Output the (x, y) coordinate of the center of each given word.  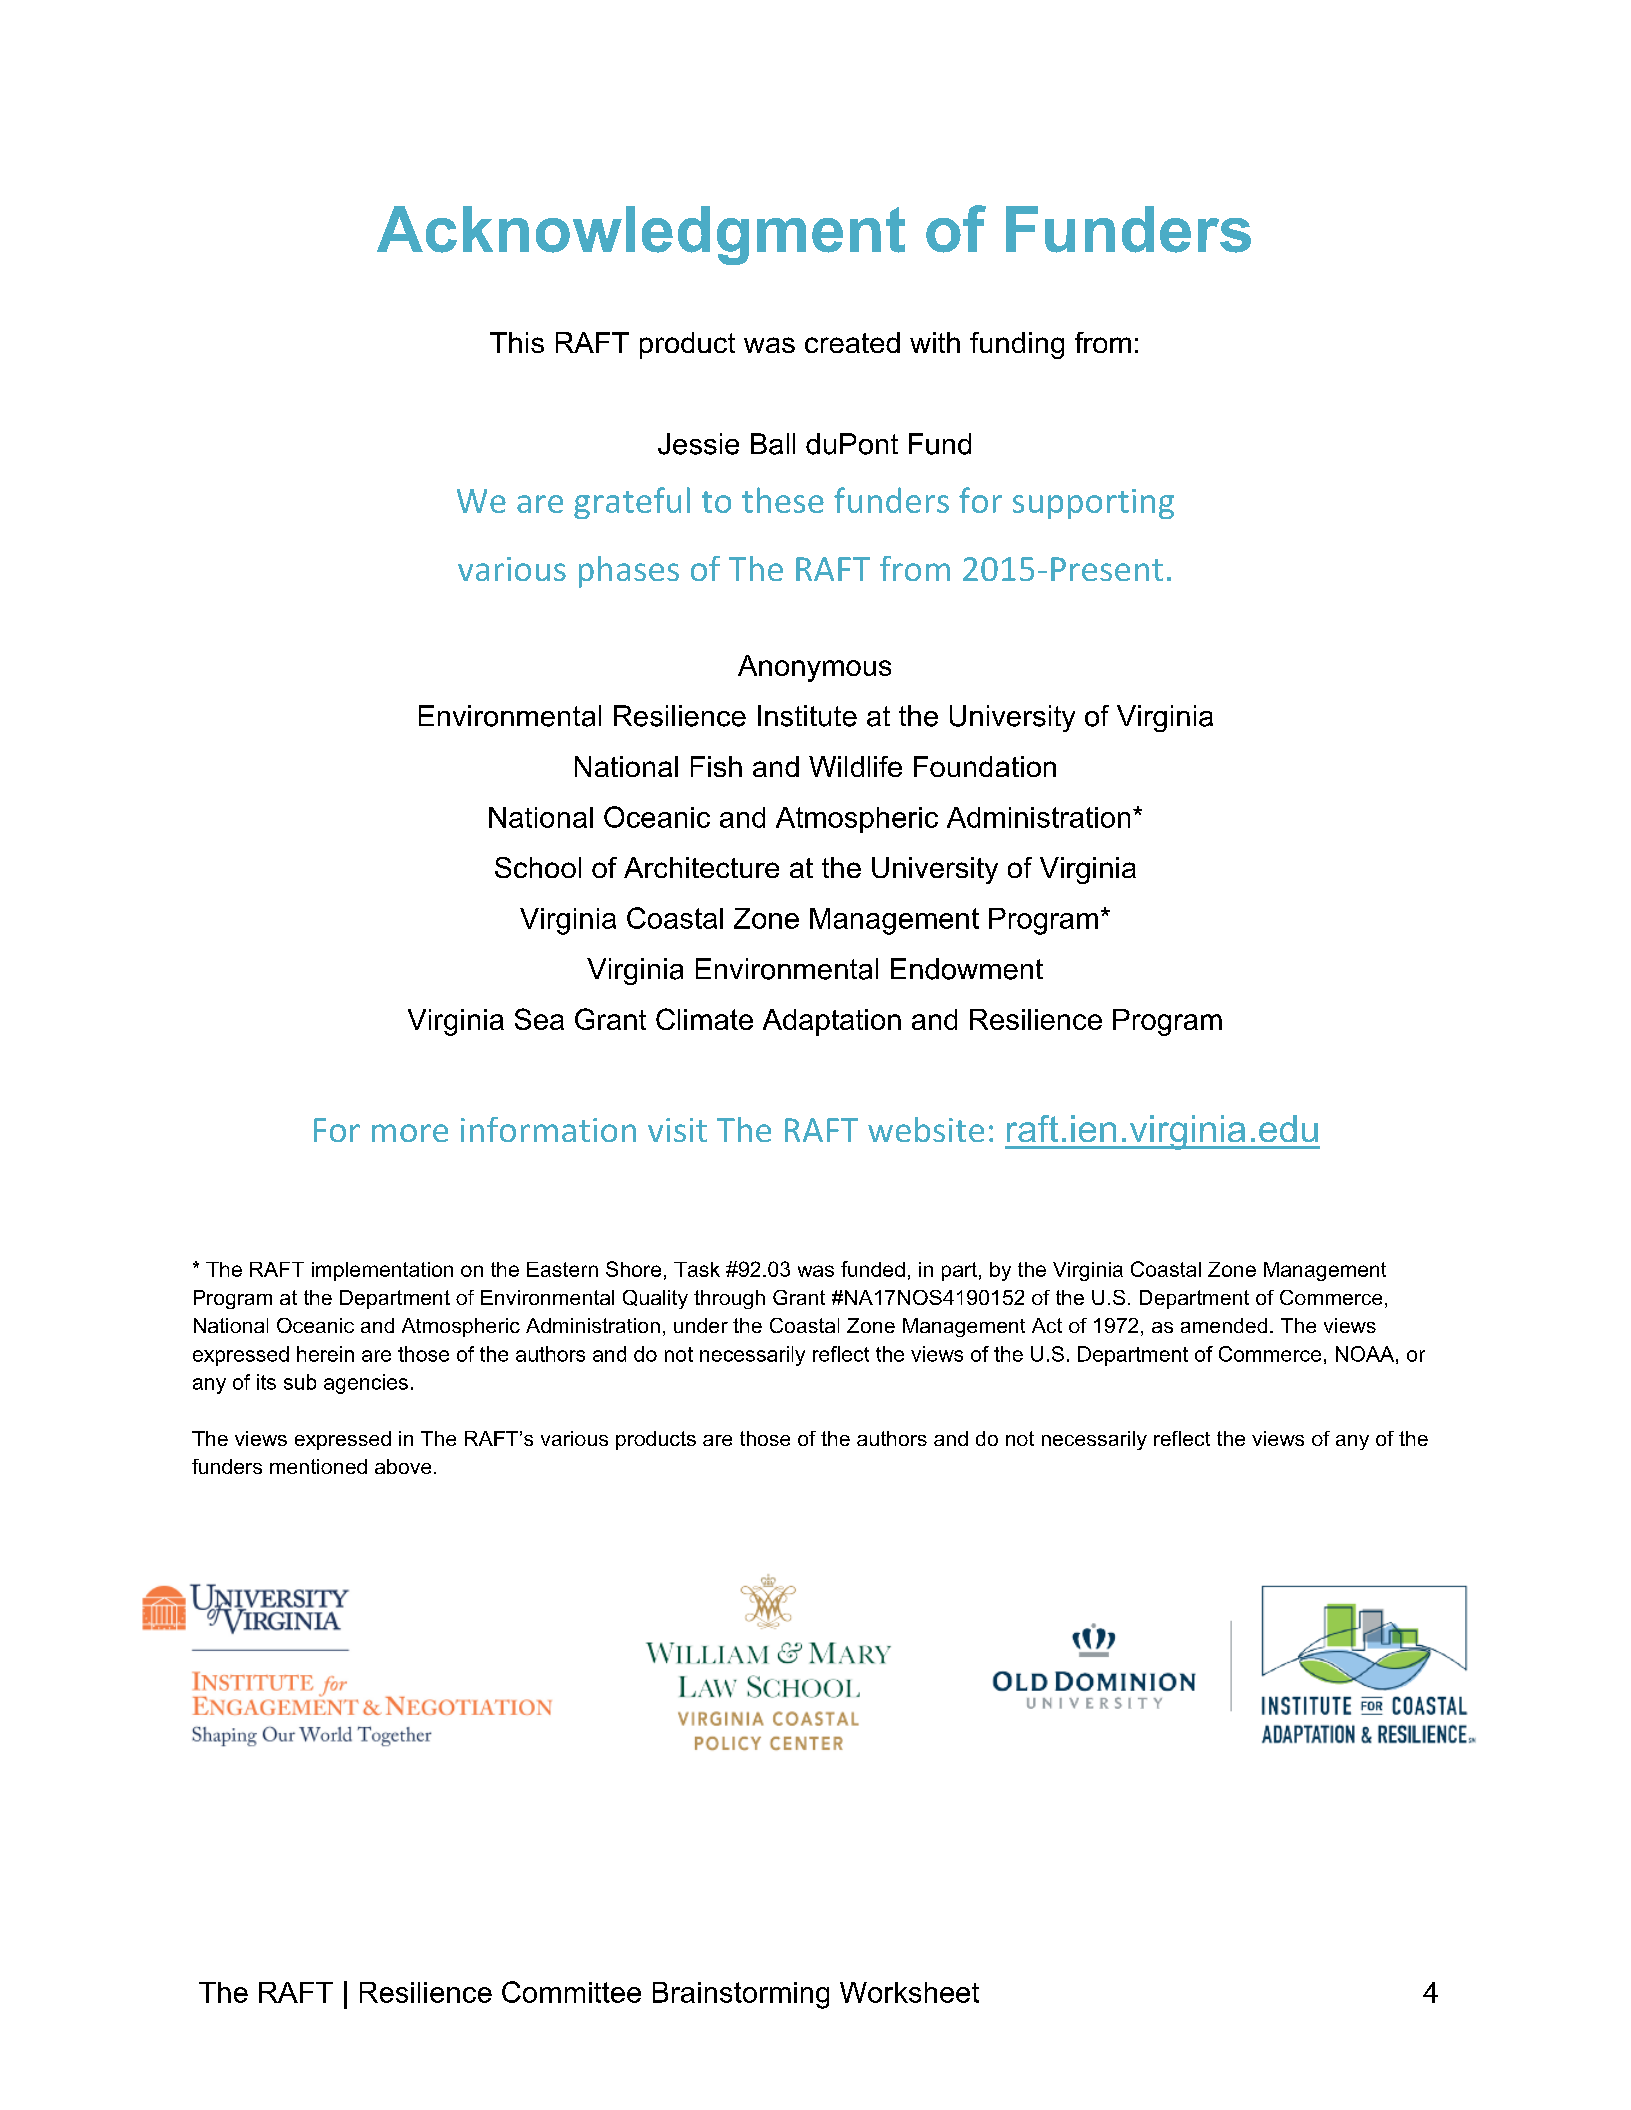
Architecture (701, 867)
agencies (366, 1384)
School (538, 867)
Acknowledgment (641, 235)
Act (1047, 1325)
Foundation (985, 766)
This (517, 342)
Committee (571, 1992)
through (729, 1299)
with (935, 342)
